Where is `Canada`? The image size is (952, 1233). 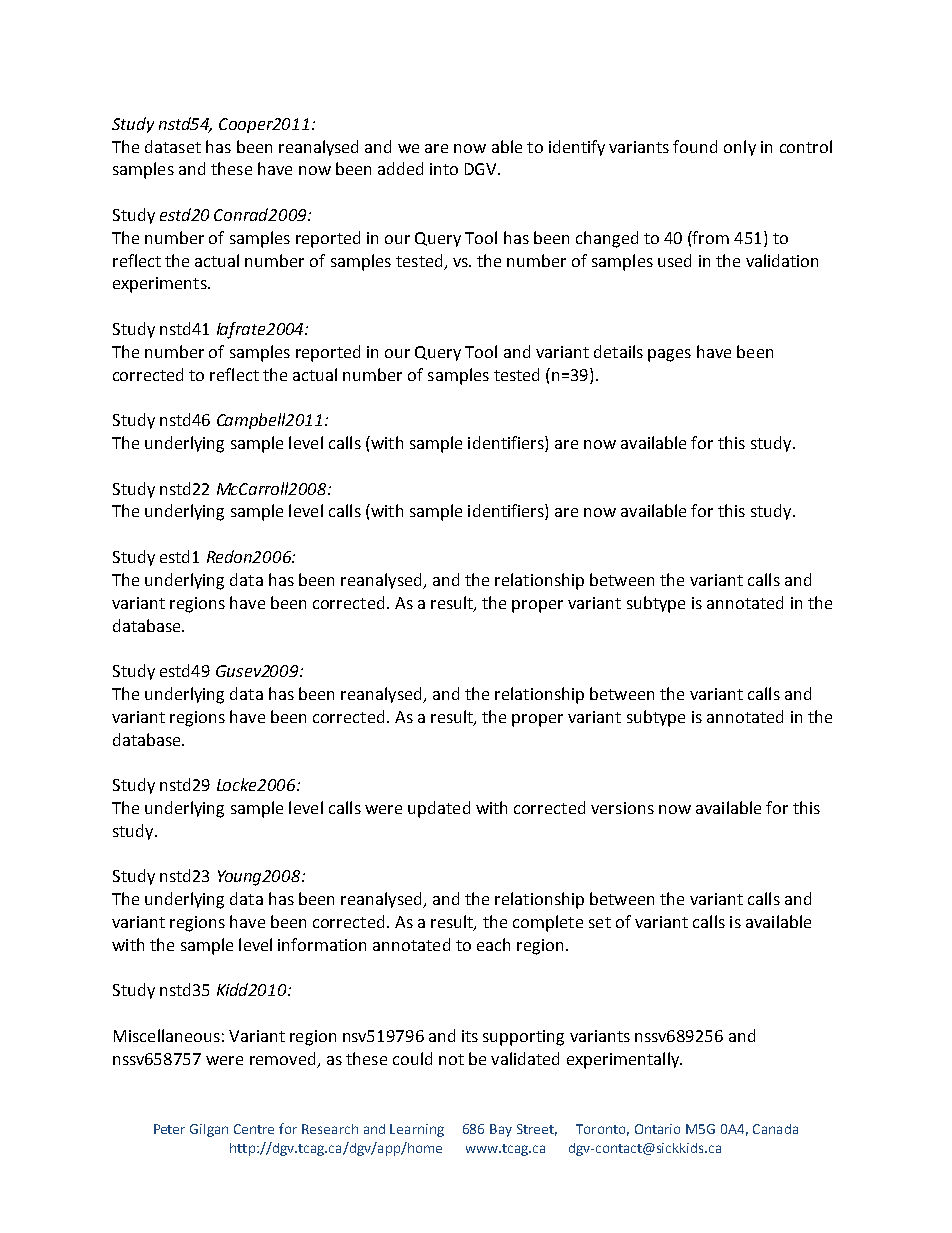 Canada is located at coordinates (775, 1129).
